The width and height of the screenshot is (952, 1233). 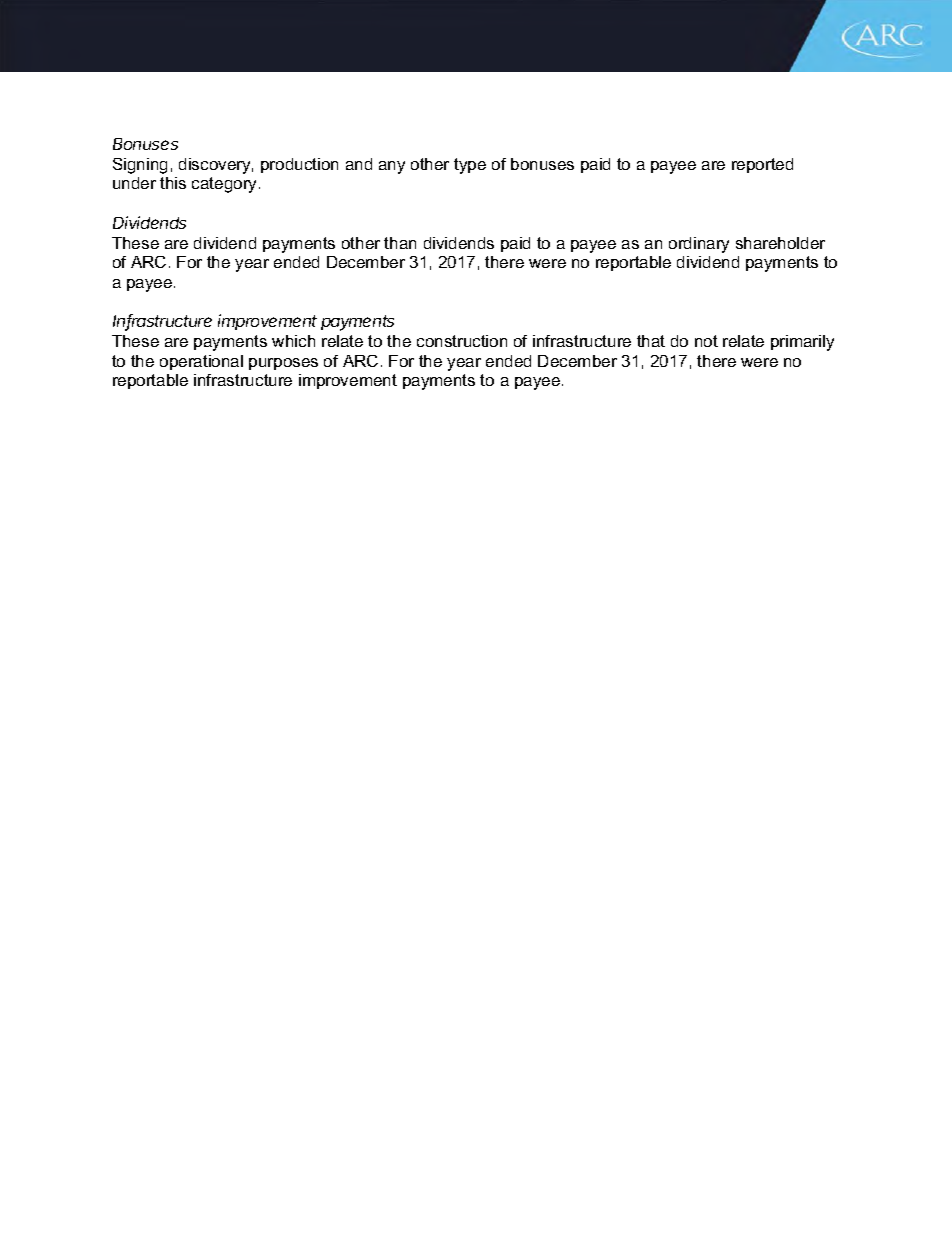 I want to click on reported, so click(x=762, y=165).
